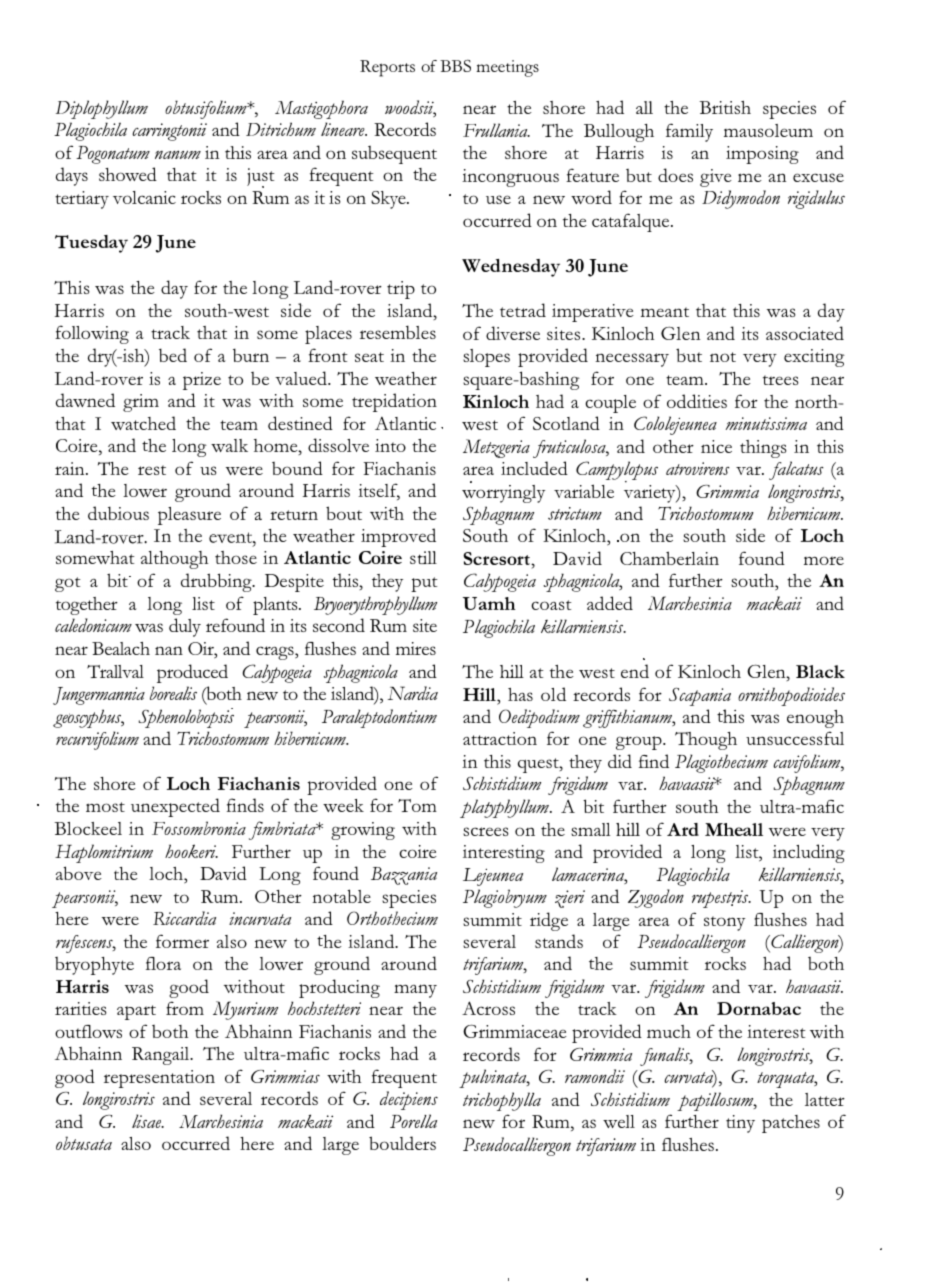 This document has height=1288, width=940. Describe the element at coordinates (781, 380) in the document. I see `trees` at that location.
